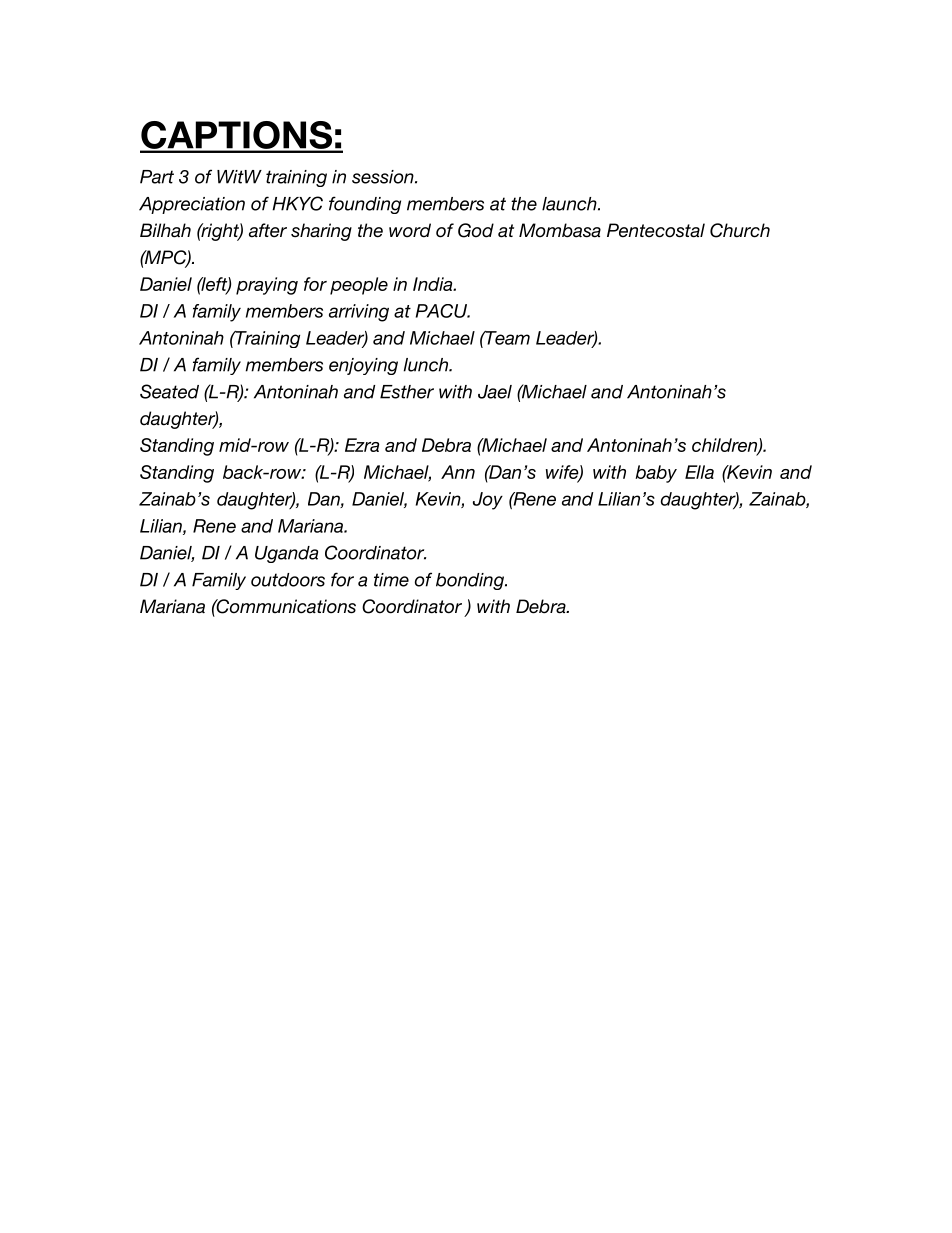 This screenshot has width=952, height=1233. Describe the element at coordinates (192, 205) in the screenshot. I see `Appreciation` at that location.
